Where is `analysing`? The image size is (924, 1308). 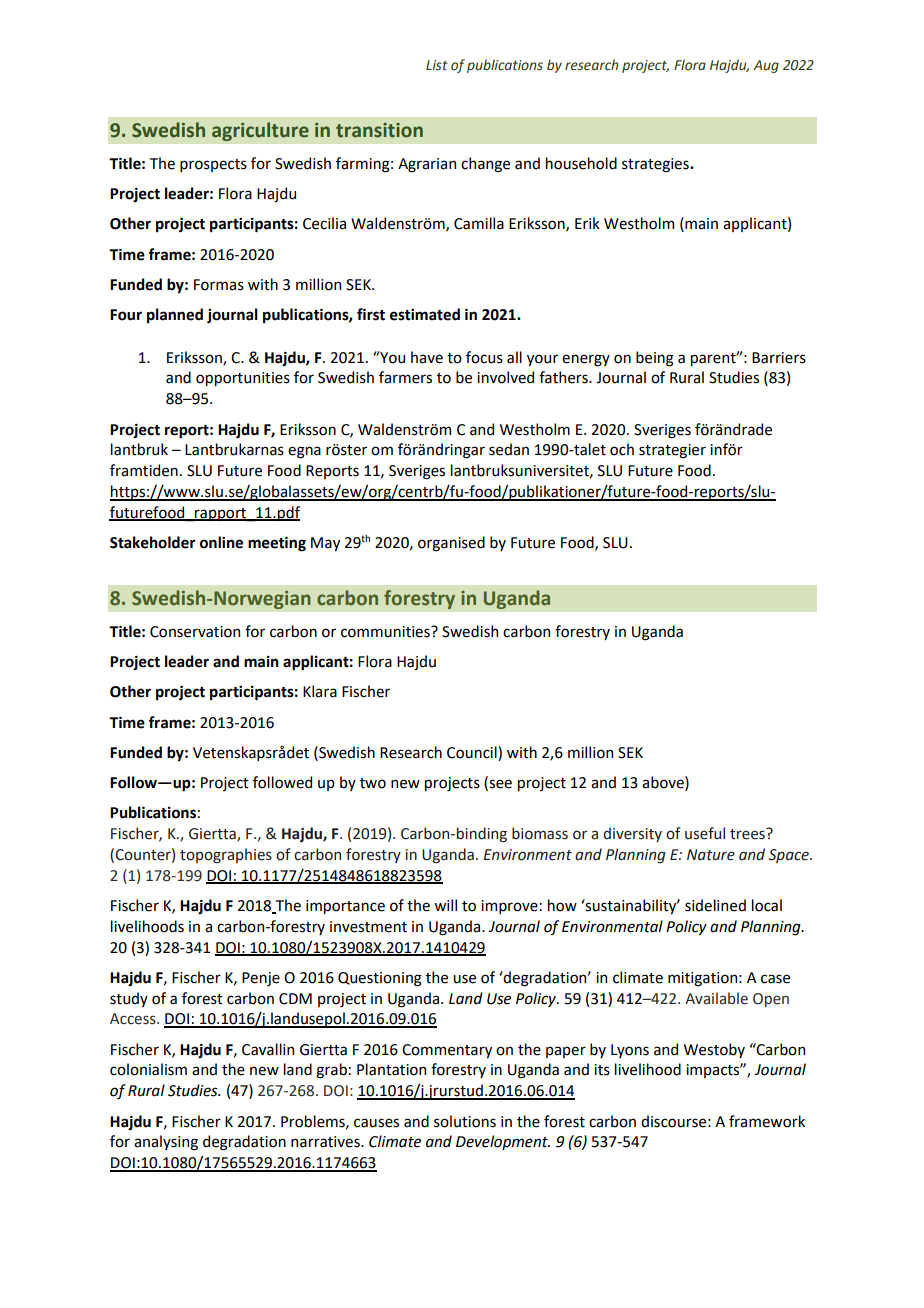 analysing is located at coordinates (166, 1143).
